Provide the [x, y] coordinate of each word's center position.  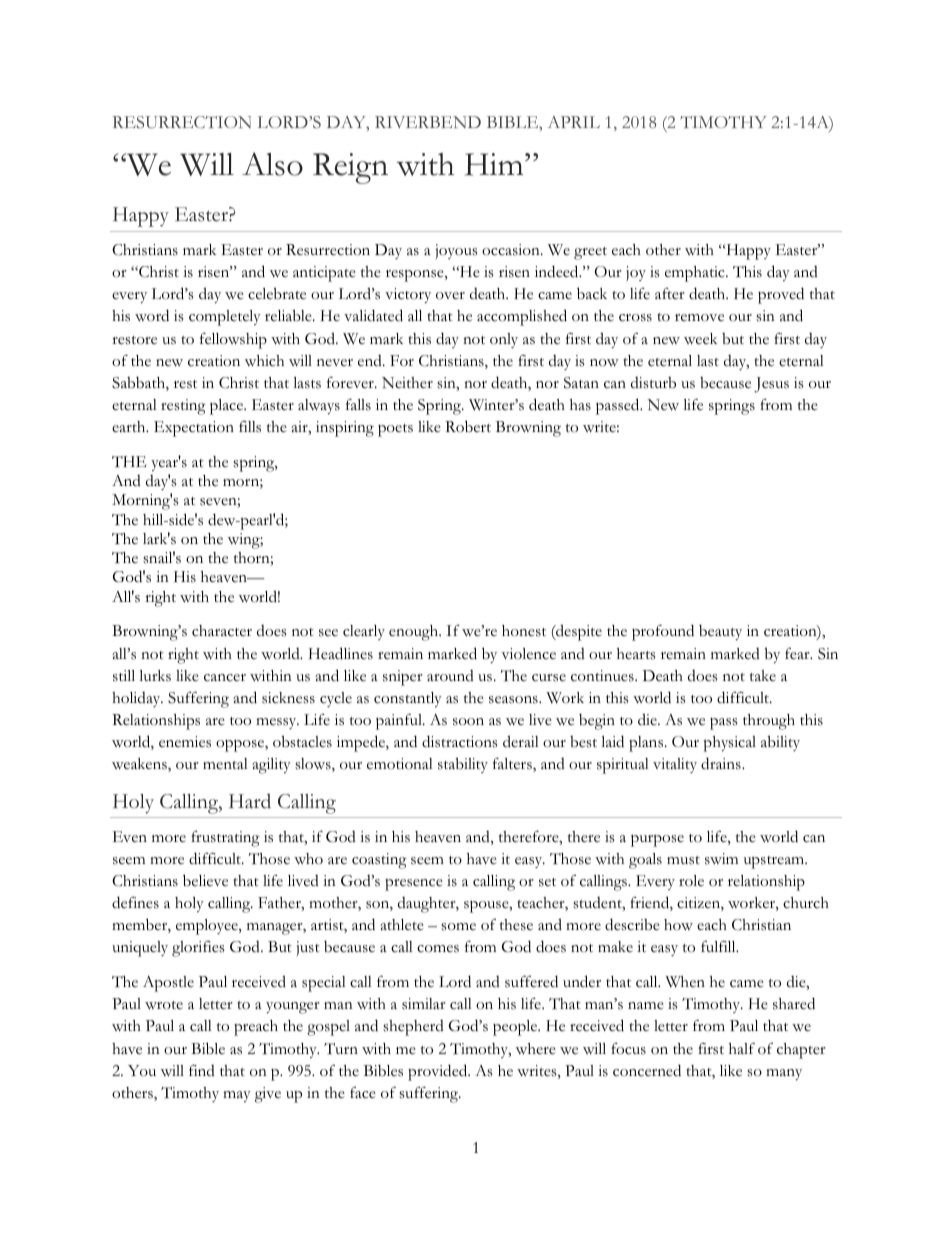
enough [415, 633]
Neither [407, 383]
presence [414, 885]
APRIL [574, 122]
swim [721, 859]
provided [439, 1072]
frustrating [225, 839]
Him [495, 164]
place [228, 407]
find [202, 1070]
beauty [720, 632]
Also [272, 164]
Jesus [771, 385]
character [222, 631]
